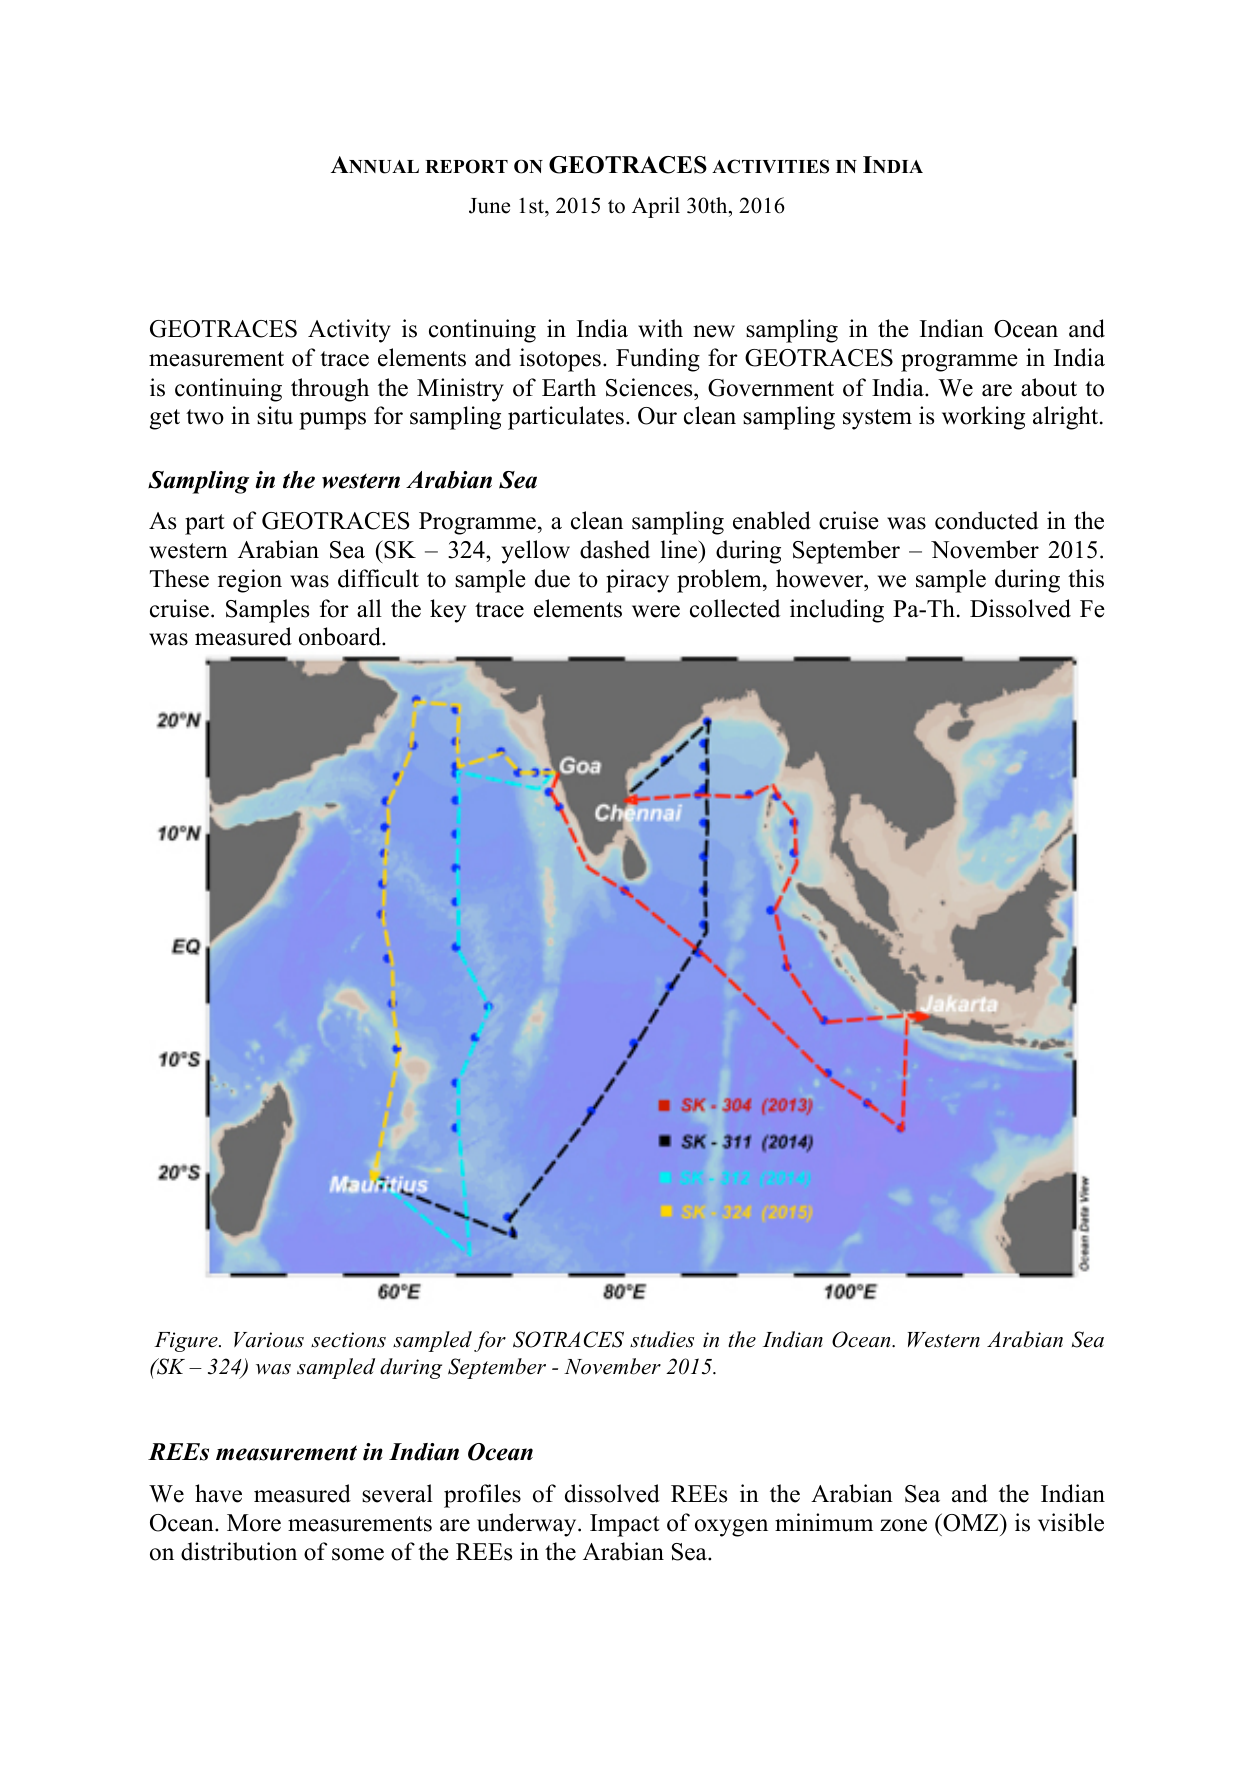 Image resolution: width=1254 pixels, height=1774 pixels. Describe the element at coordinates (656, 611) in the screenshot. I see `were` at that location.
